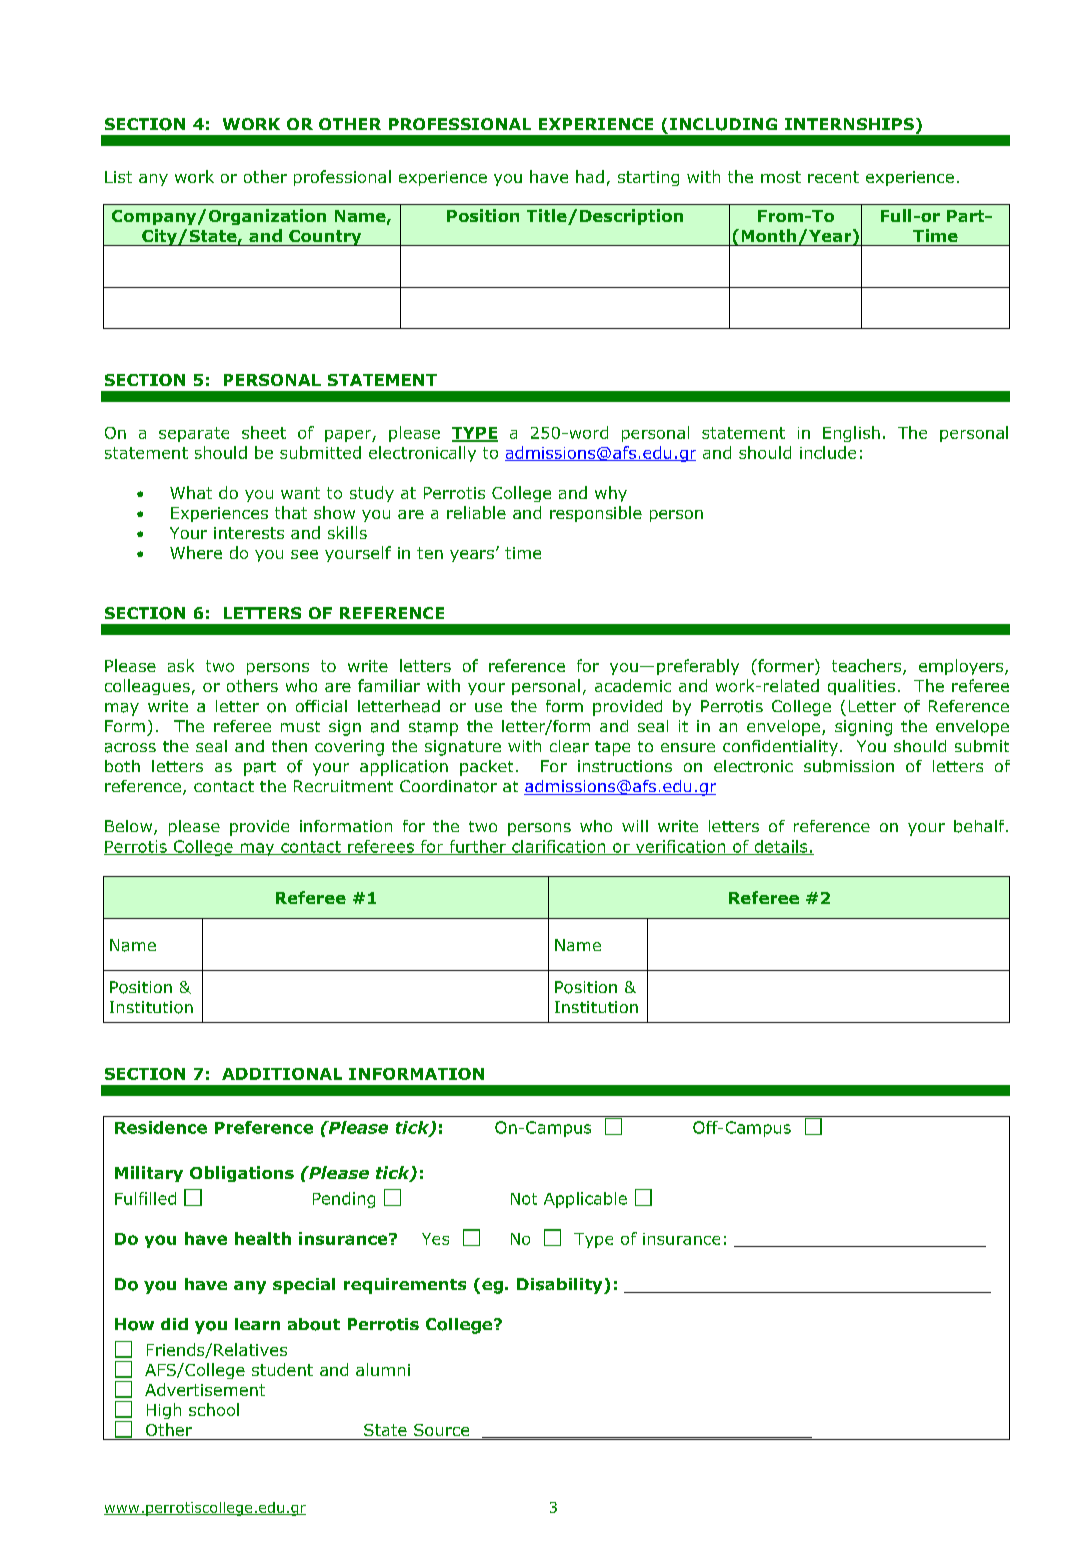  Describe the element at coordinates (590, 176) in the screenshot. I see `had` at that location.
